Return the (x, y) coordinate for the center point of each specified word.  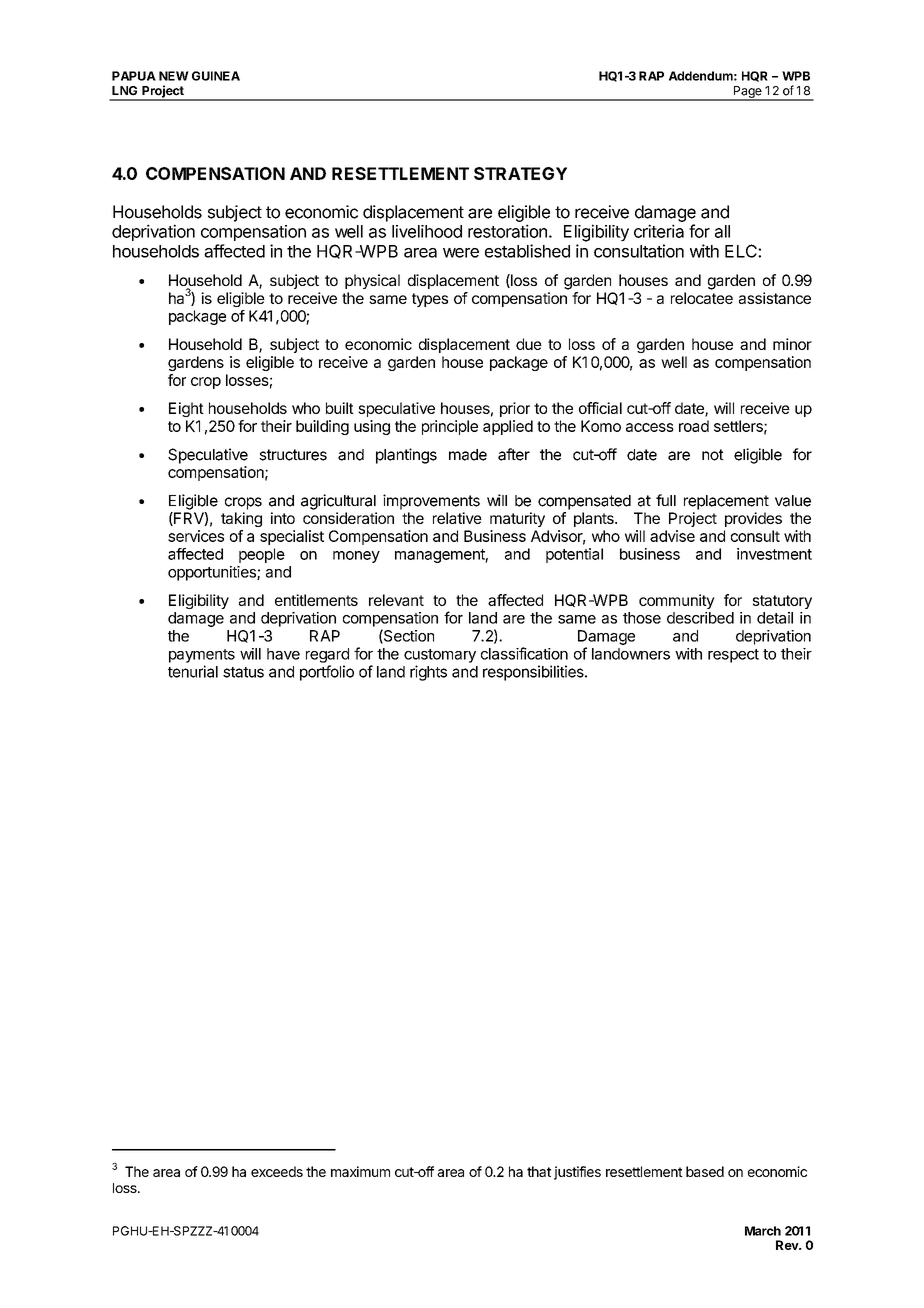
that (539, 1171)
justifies (577, 1173)
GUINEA (216, 76)
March (763, 1231)
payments (202, 656)
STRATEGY (520, 173)
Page (747, 93)
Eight (186, 409)
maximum (360, 1171)
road (694, 426)
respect (733, 656)
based (705, 1171)
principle (450, 427)
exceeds (277, 1171)
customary (440, 656)
